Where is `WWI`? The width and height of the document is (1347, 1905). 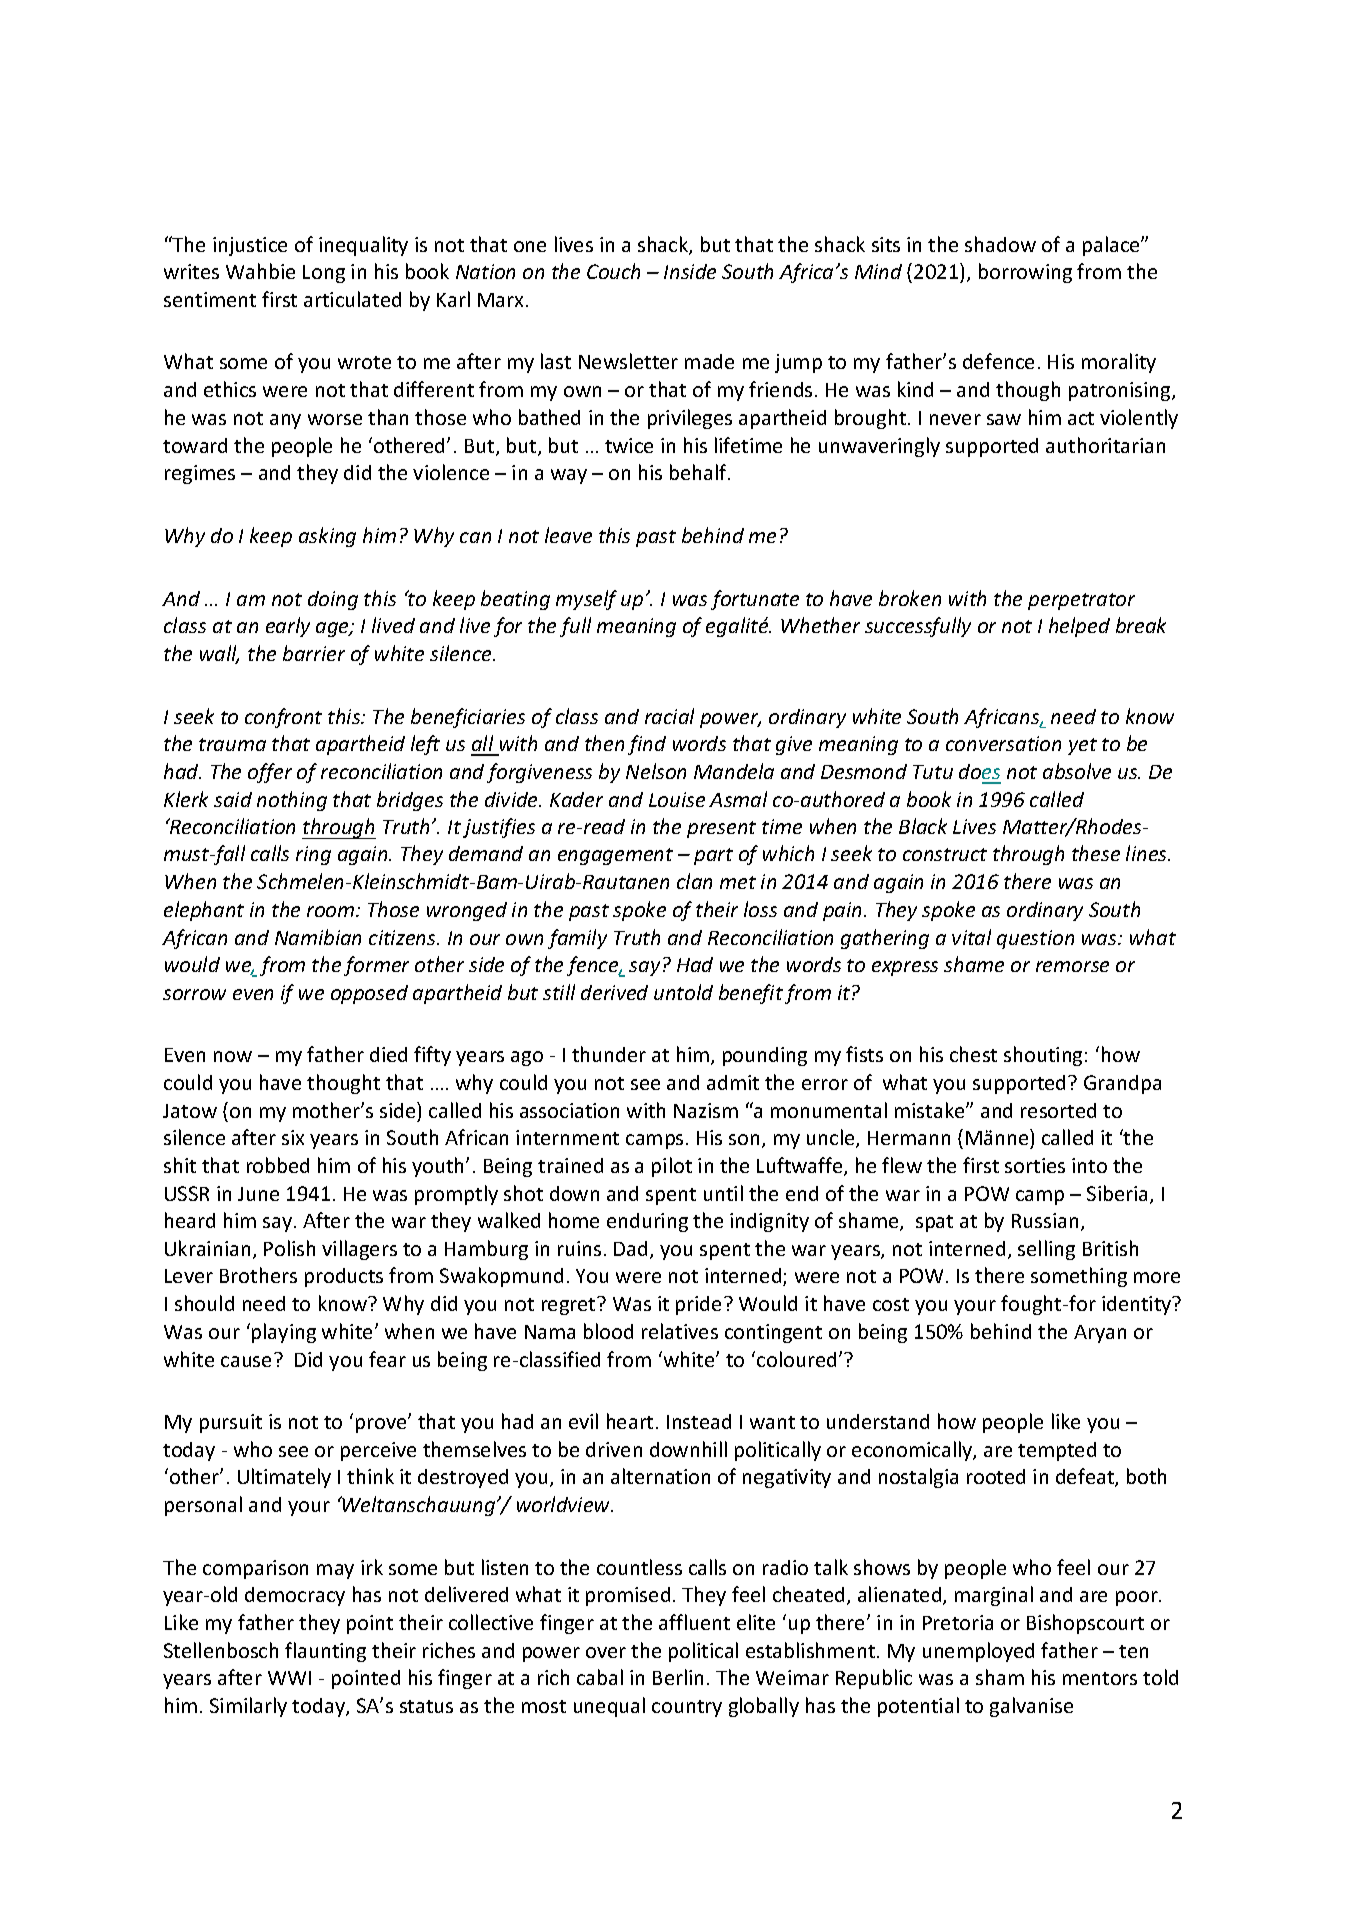
WWI is located at coordinates (289, 1678).
